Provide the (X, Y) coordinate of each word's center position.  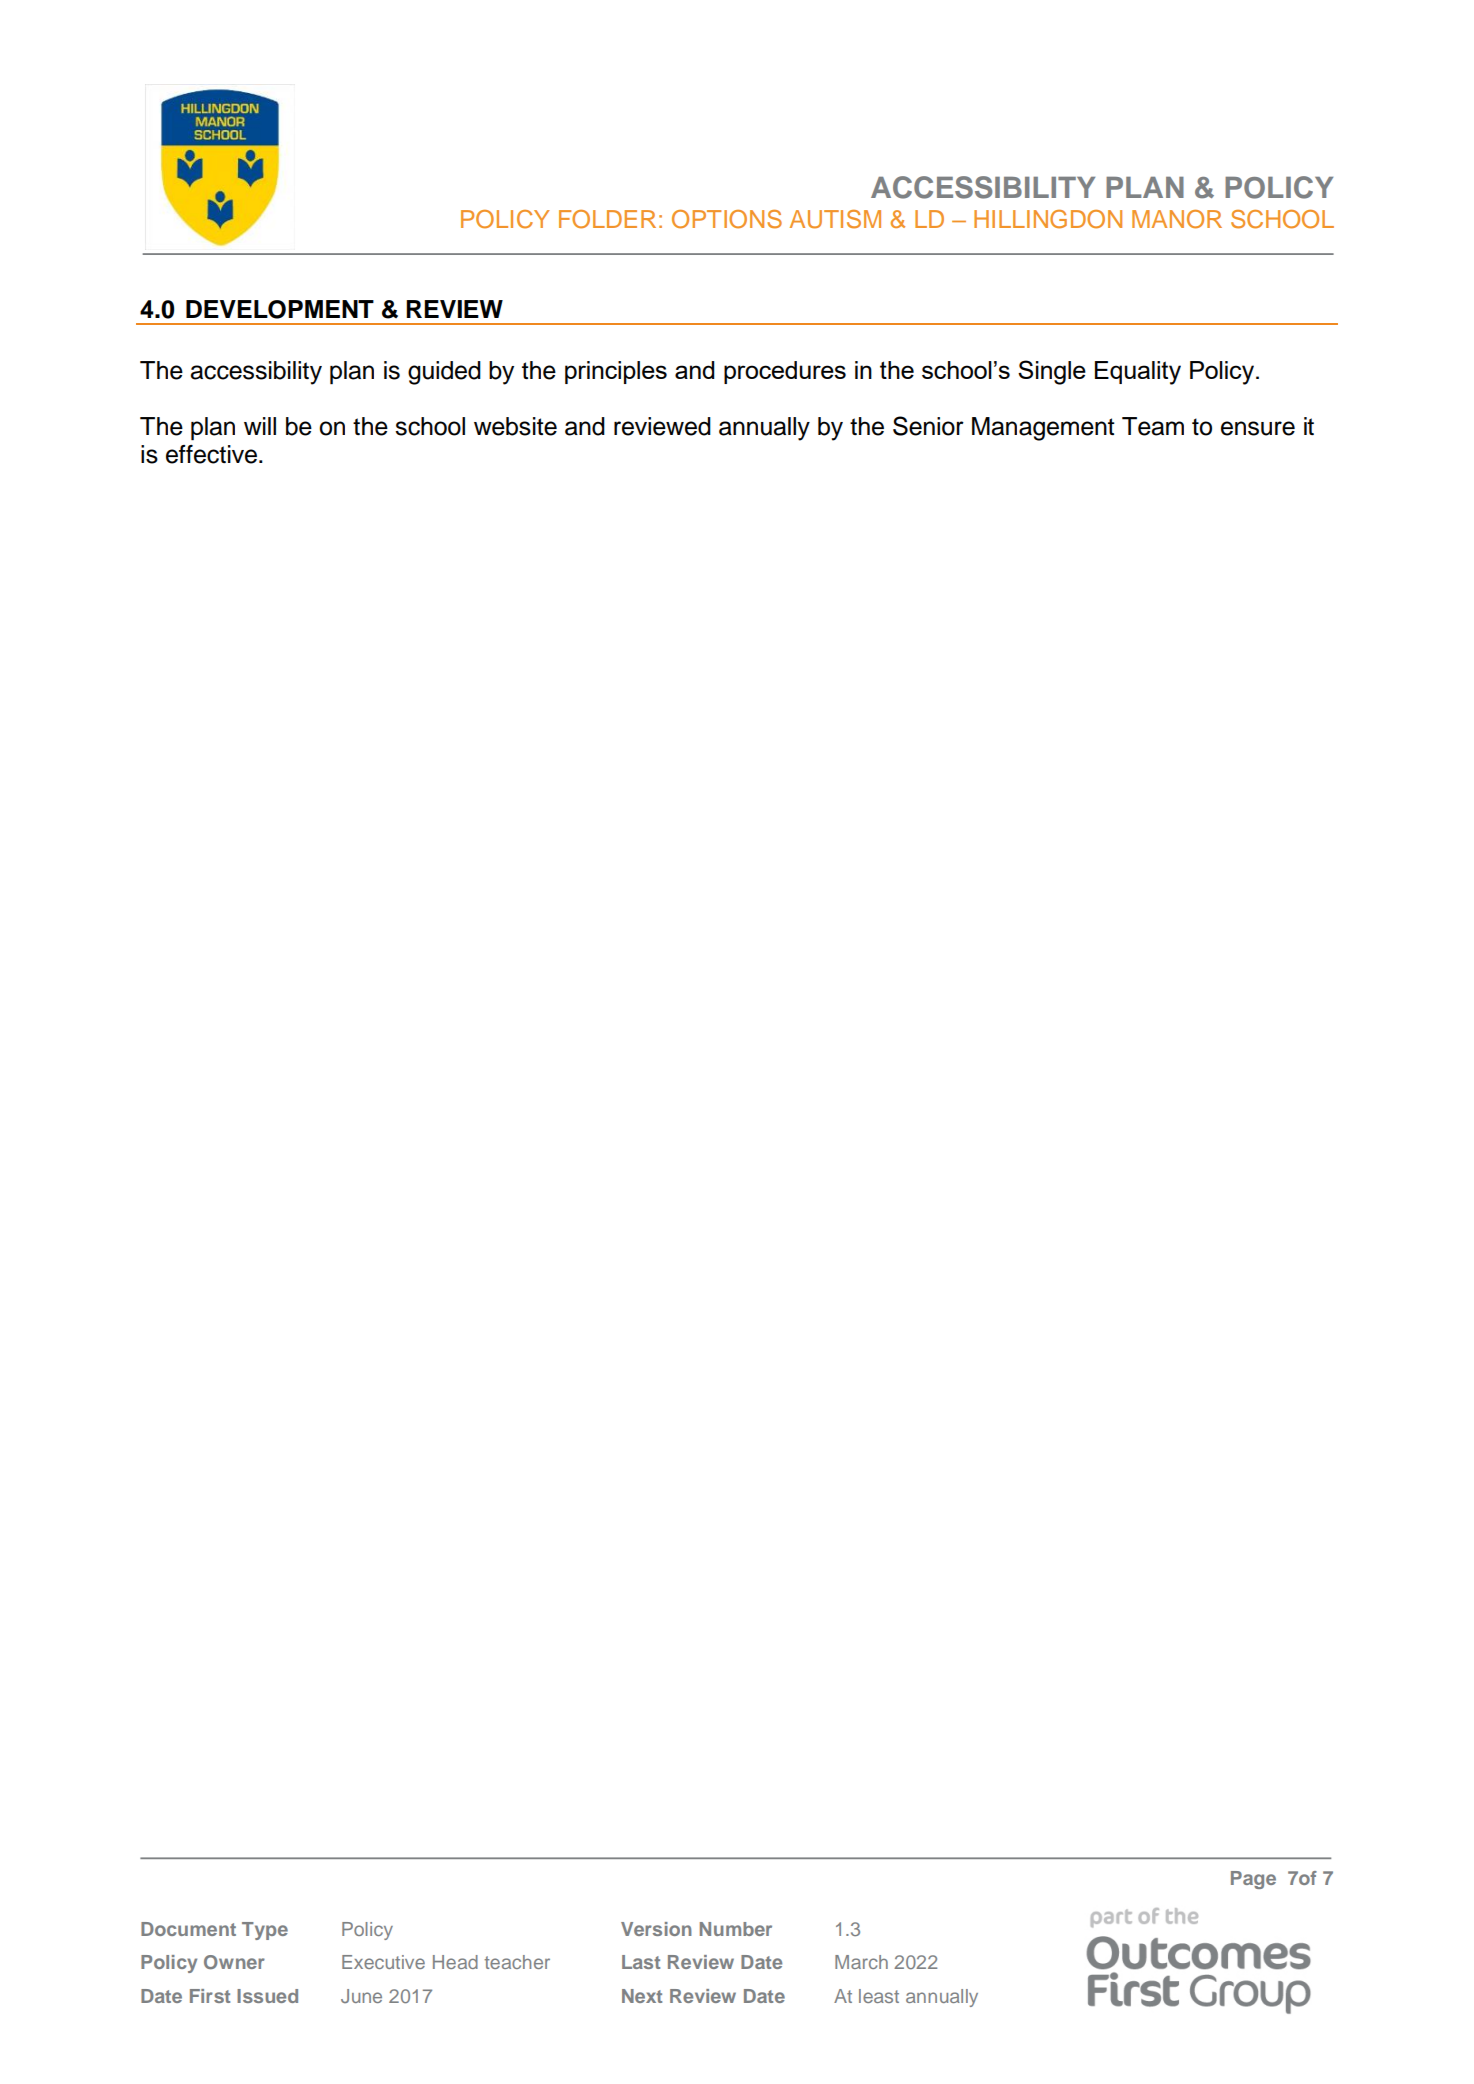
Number (736, 1929)
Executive (383, 1962)
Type (265, 1931)
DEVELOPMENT (280, 309)
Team (1153, 426)
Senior (928, 426)
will (260, 426)
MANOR (1177, 219)
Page (1253, 1880)
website (515, 426)
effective (213, 454)
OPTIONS (727, 219)
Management (1043, 429)
